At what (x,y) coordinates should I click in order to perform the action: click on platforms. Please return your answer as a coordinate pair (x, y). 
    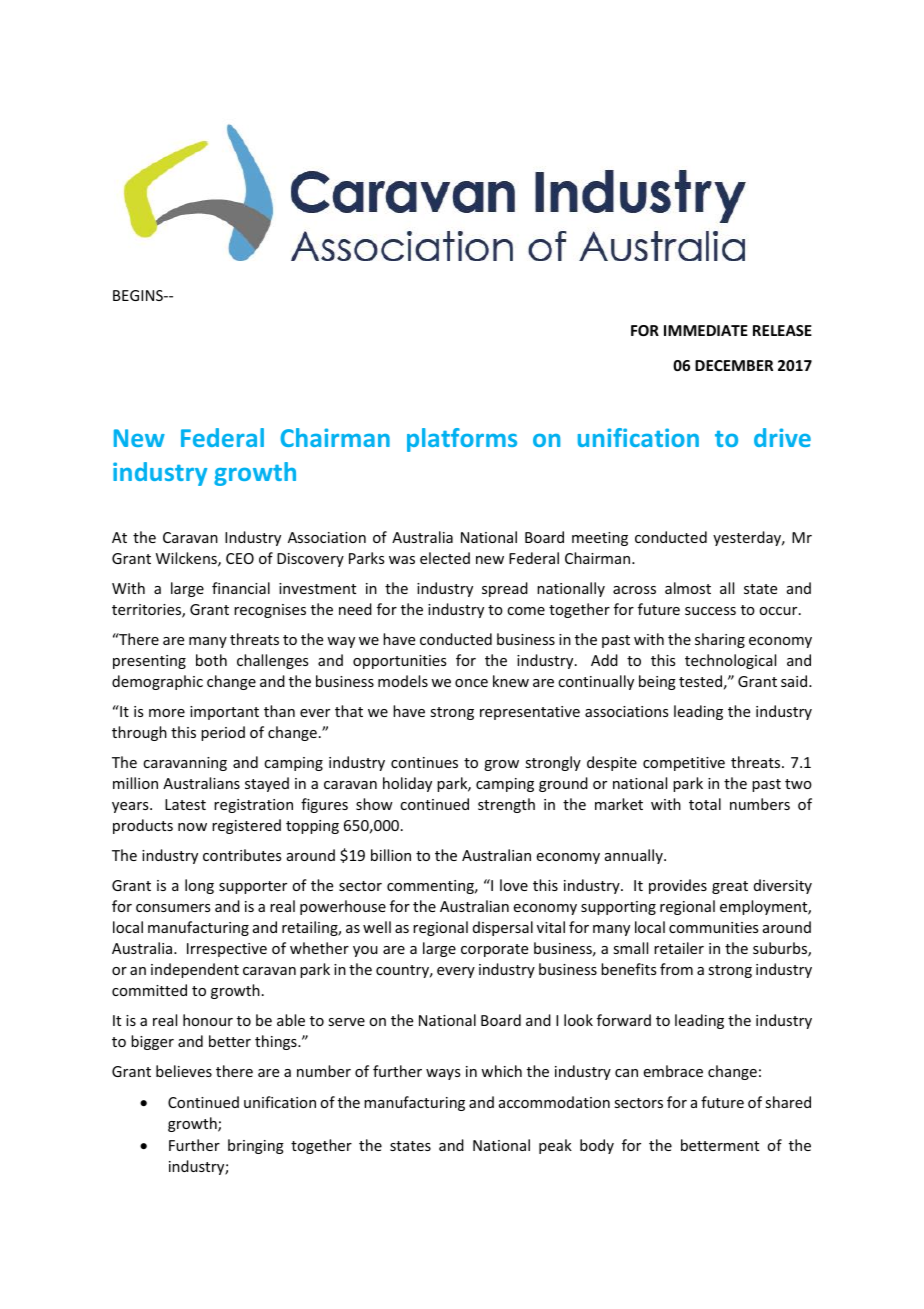
    Looking at the image, I should click on (462, 440).
